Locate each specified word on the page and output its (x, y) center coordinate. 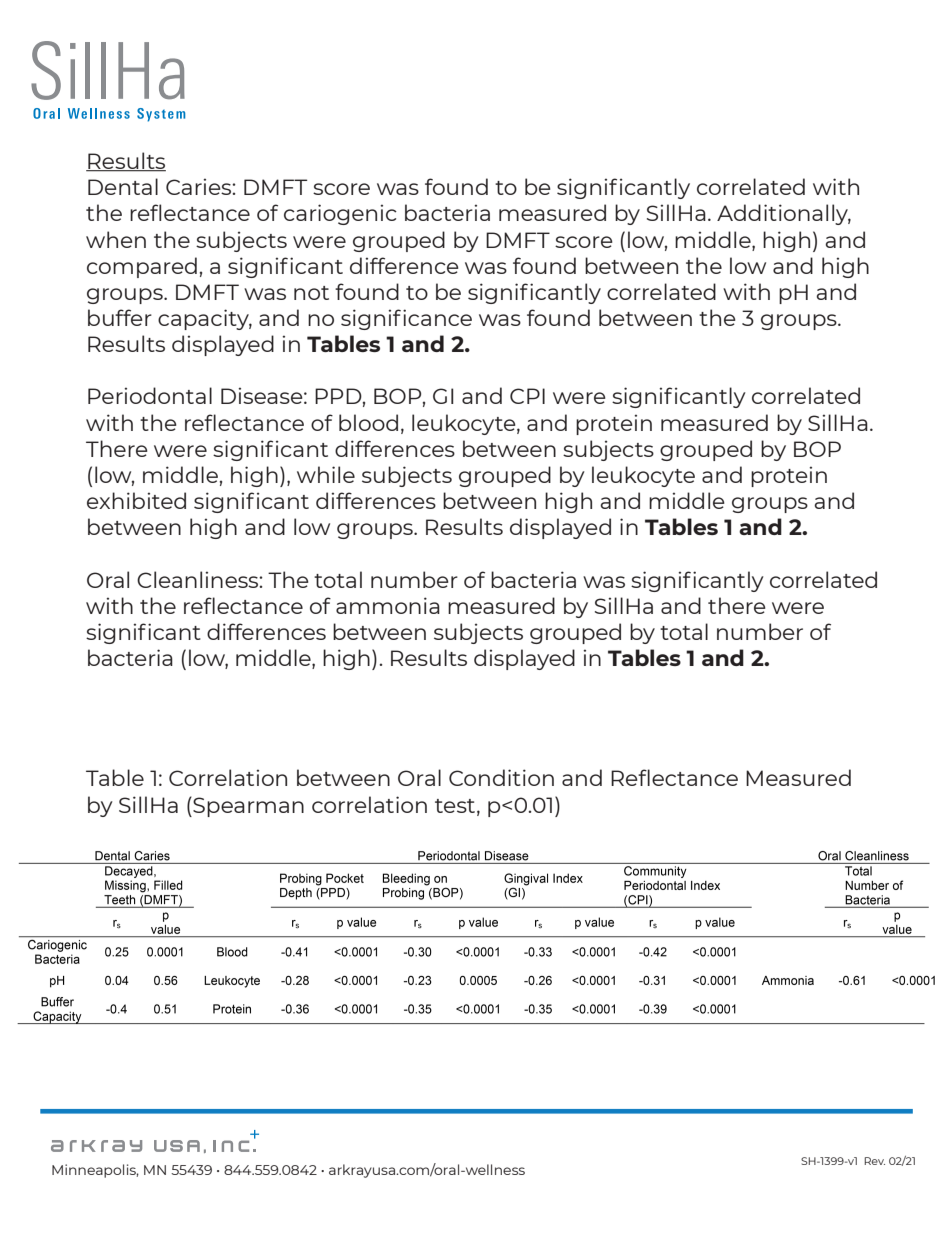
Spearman (247, 807)
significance (406, 319)
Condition (501, 777)
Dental (123, 186)
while (326, 474)
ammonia (388, 605)
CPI (527, 396)
